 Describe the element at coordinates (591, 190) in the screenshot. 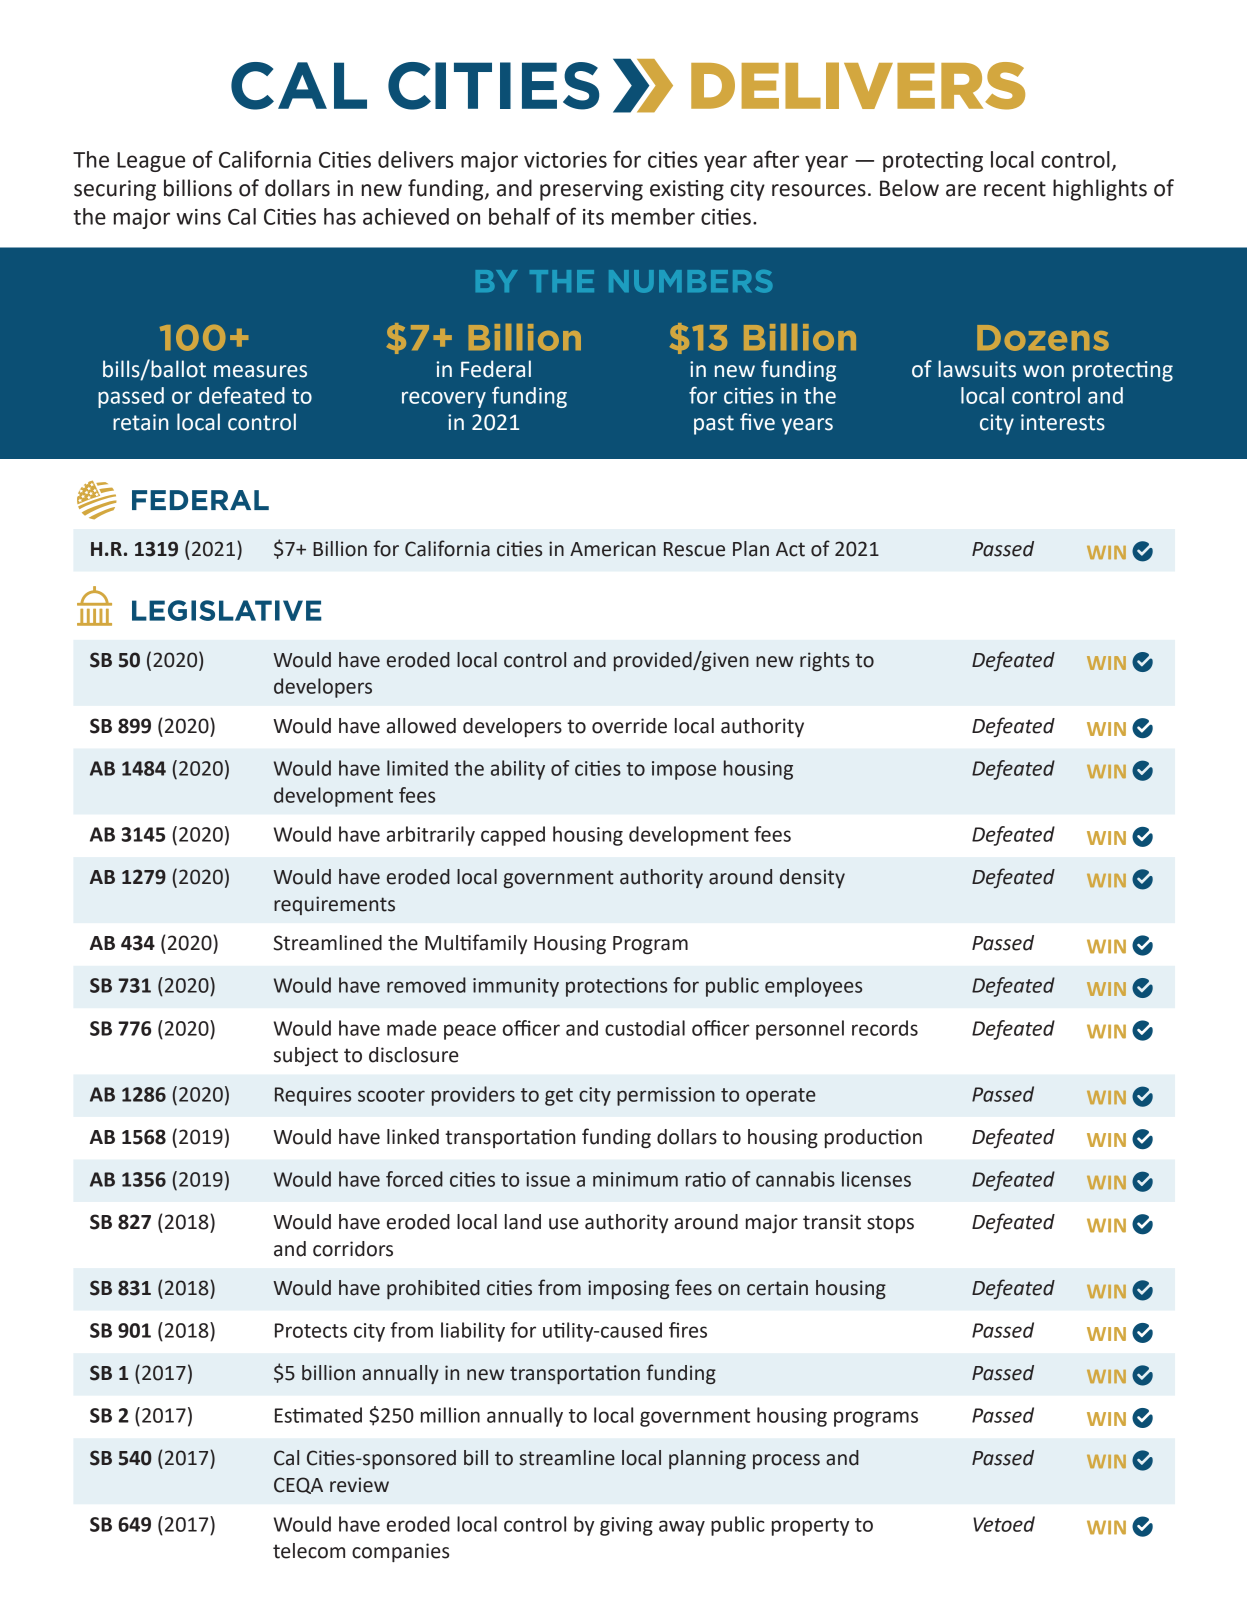

I see `preserving` at that location.
